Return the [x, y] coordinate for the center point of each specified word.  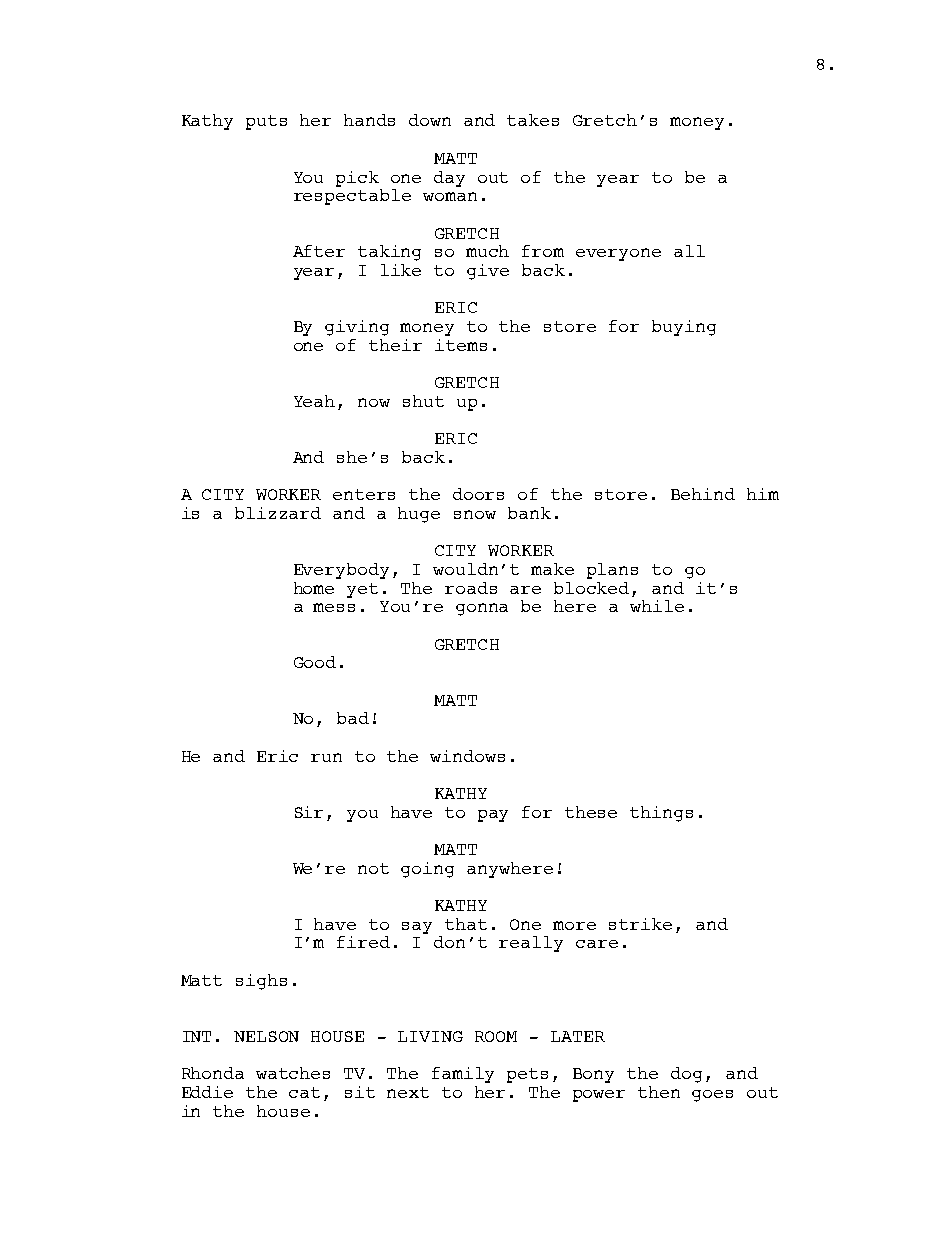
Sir [309, 812]
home [314, 588]
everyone [618, 254]
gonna [482, 609]
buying [684, 328]
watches [293, 1073]
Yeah [314, 401]
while [657, 606]
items [461, 343]
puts [266, 122]
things [661, 814]
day [449, 179]
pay [493, 816]
